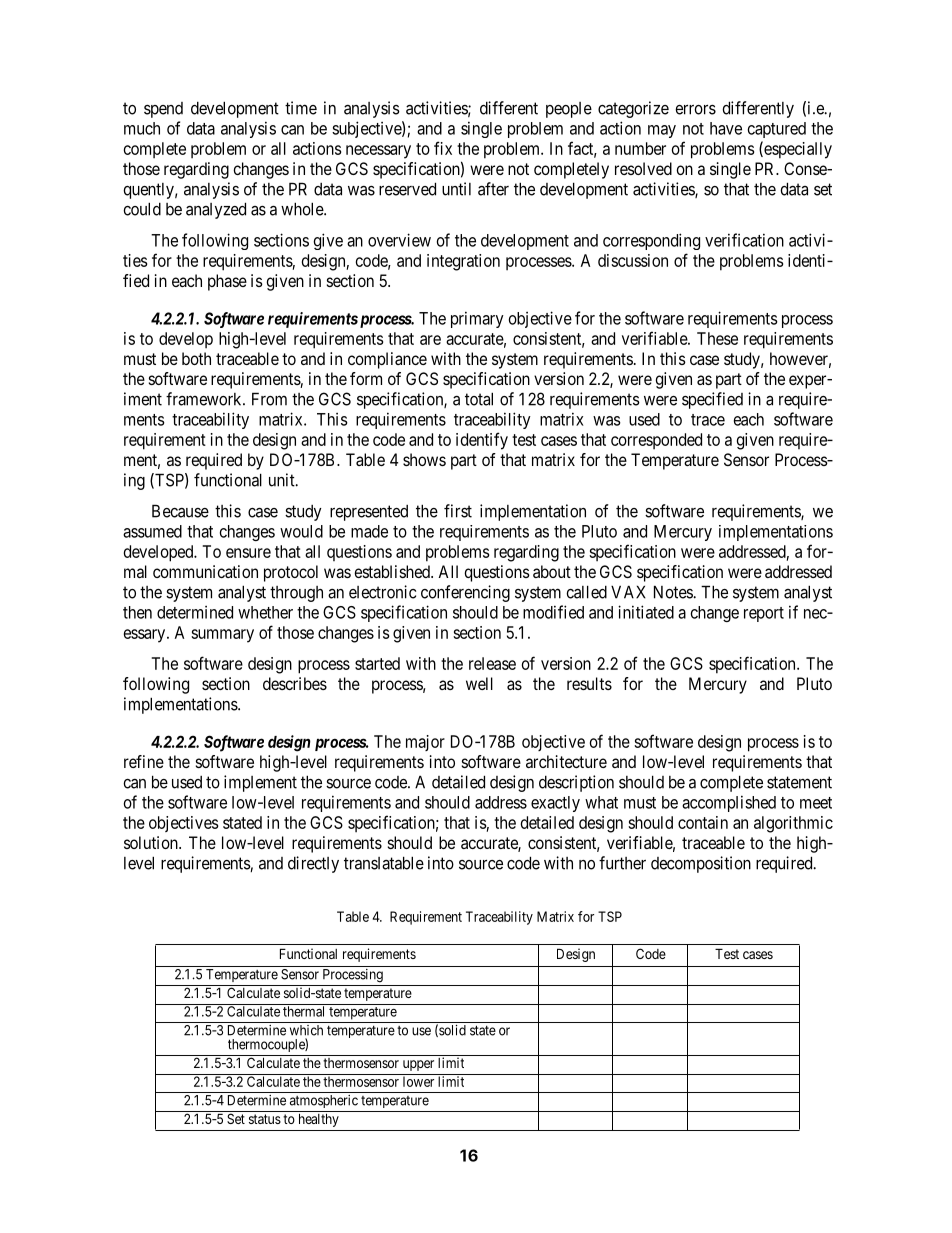 Image resolution: width=952 pixels, height=1233 pixels. Describe the element at coordinates (764, 614) in the document. I see `report` at that location.
